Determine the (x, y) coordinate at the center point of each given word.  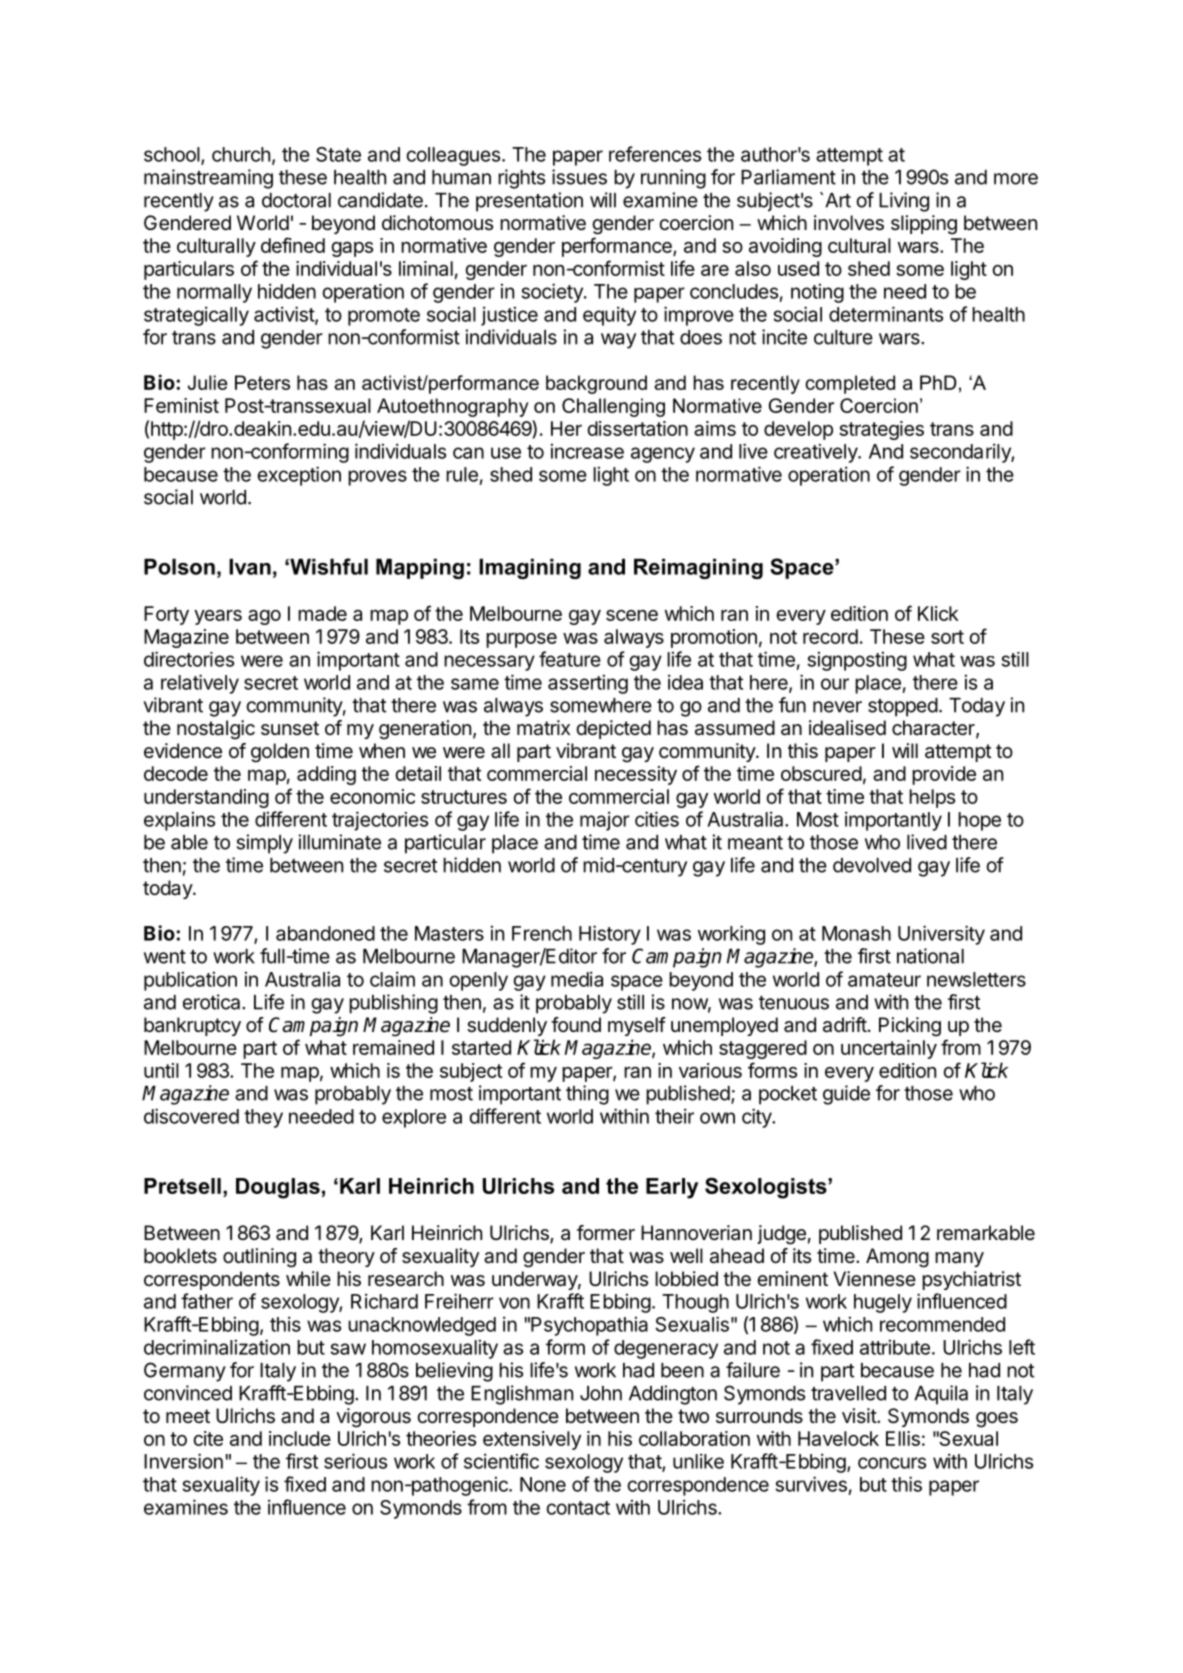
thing (587, 1095)
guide (846, 1095)
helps (932, 798)
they (263, 1118)
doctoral (296, 200)
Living (904, 202)
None (543, 1484)
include (300, 1438)
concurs (892, 1463)
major (605, 821)
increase (587, 451)
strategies (881, 430)
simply (265, 844)
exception (299, 476)
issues (579, 177)
